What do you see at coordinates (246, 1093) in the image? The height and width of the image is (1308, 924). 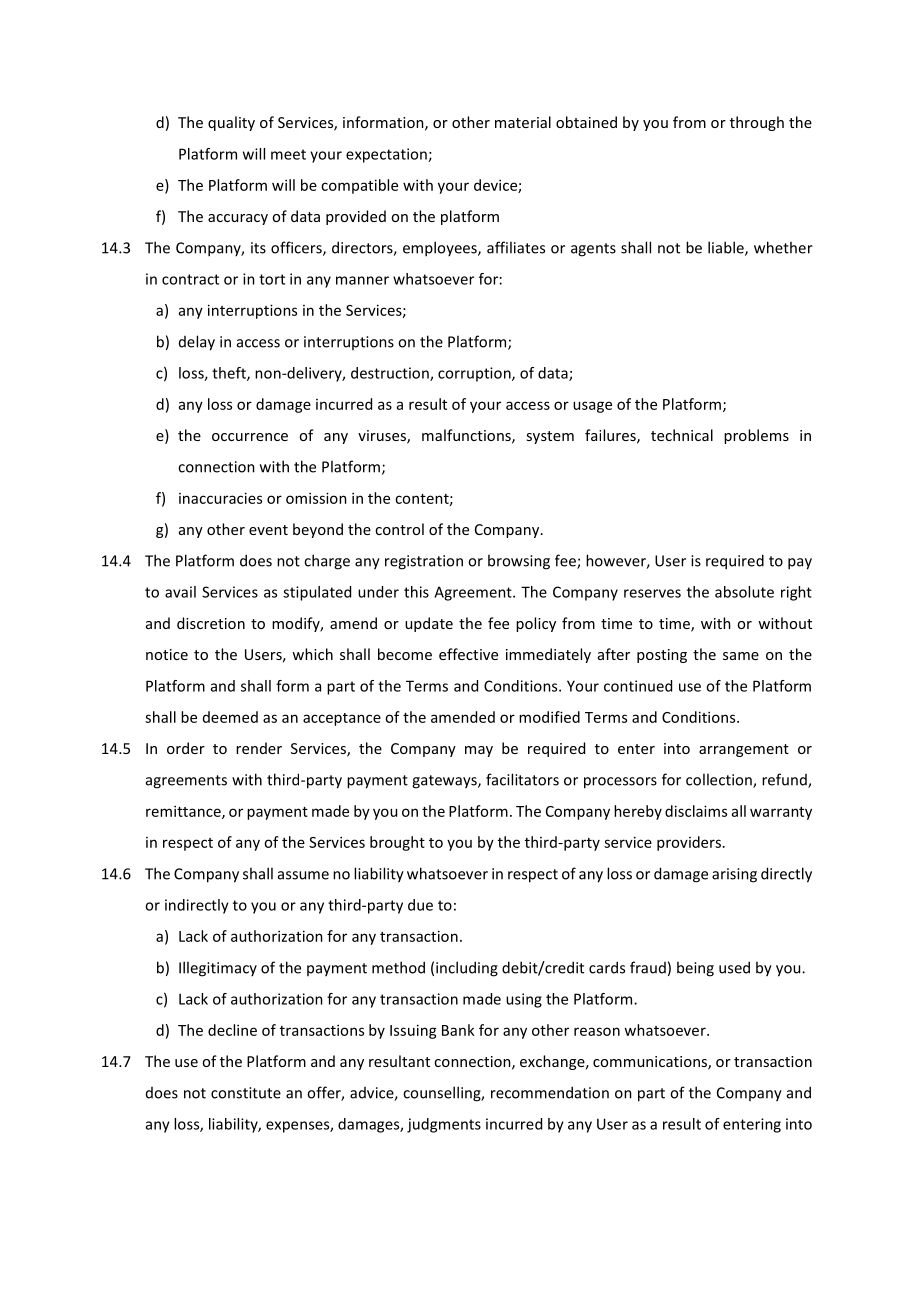 I see `constitute` at bounding box center [246, 1093].
